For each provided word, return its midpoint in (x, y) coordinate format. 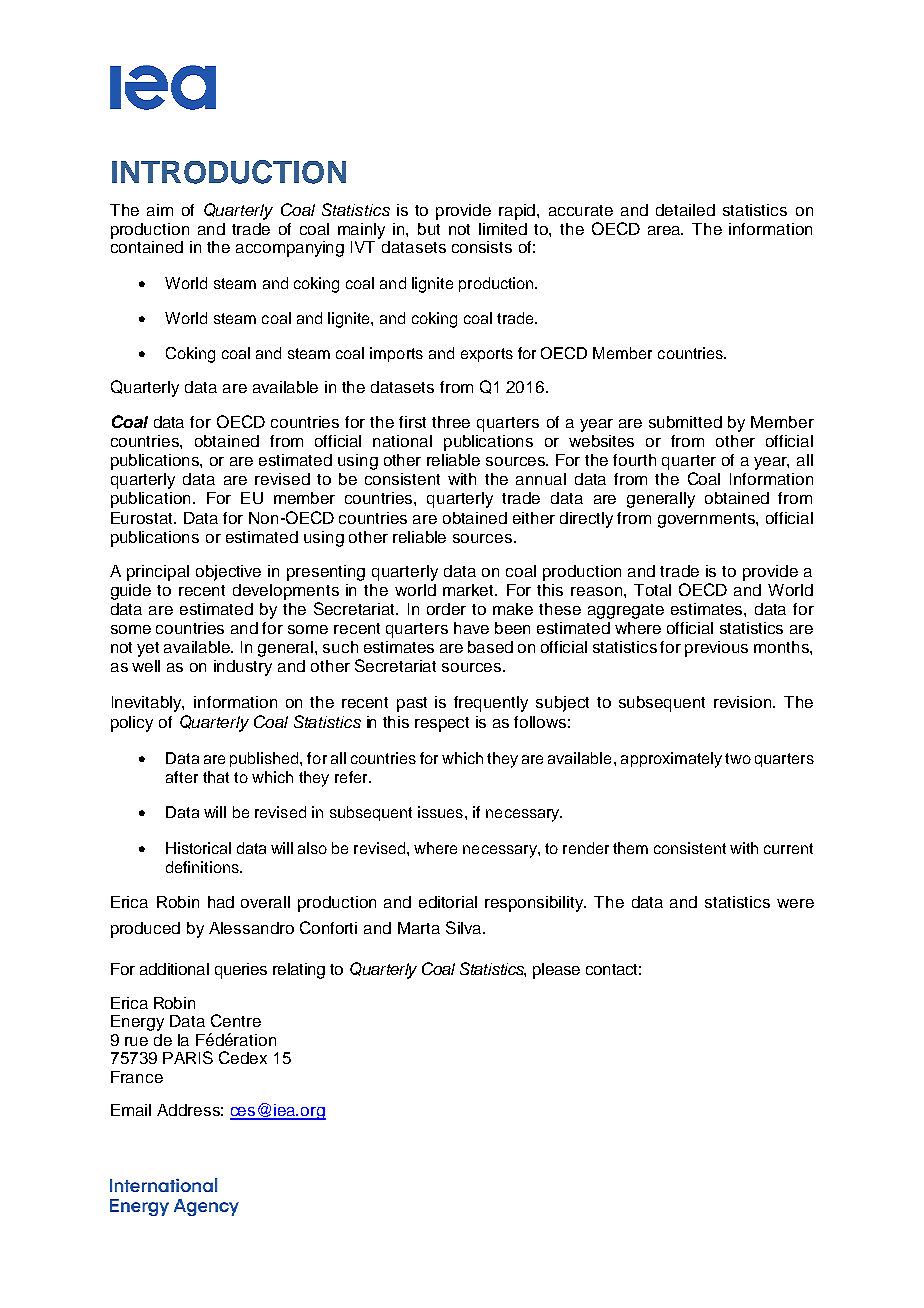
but (429, 229)
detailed (685, 210)
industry (243, 668)
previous (716, 649)
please (556, 971)
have (471, 628)
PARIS (188, 1057)
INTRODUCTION (229, 172)
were (795, 903)
